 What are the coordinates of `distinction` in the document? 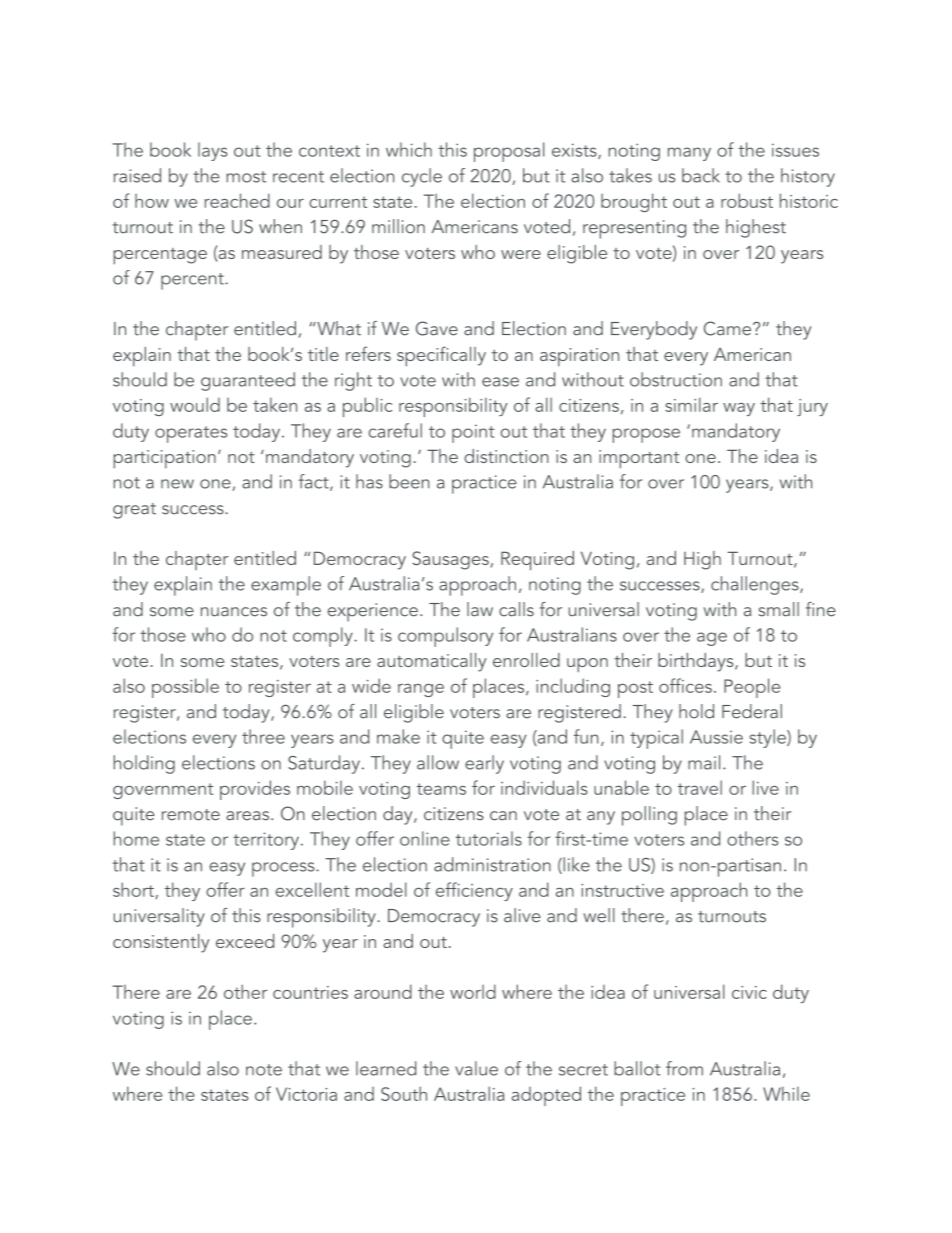 It's located at (506, 456).
